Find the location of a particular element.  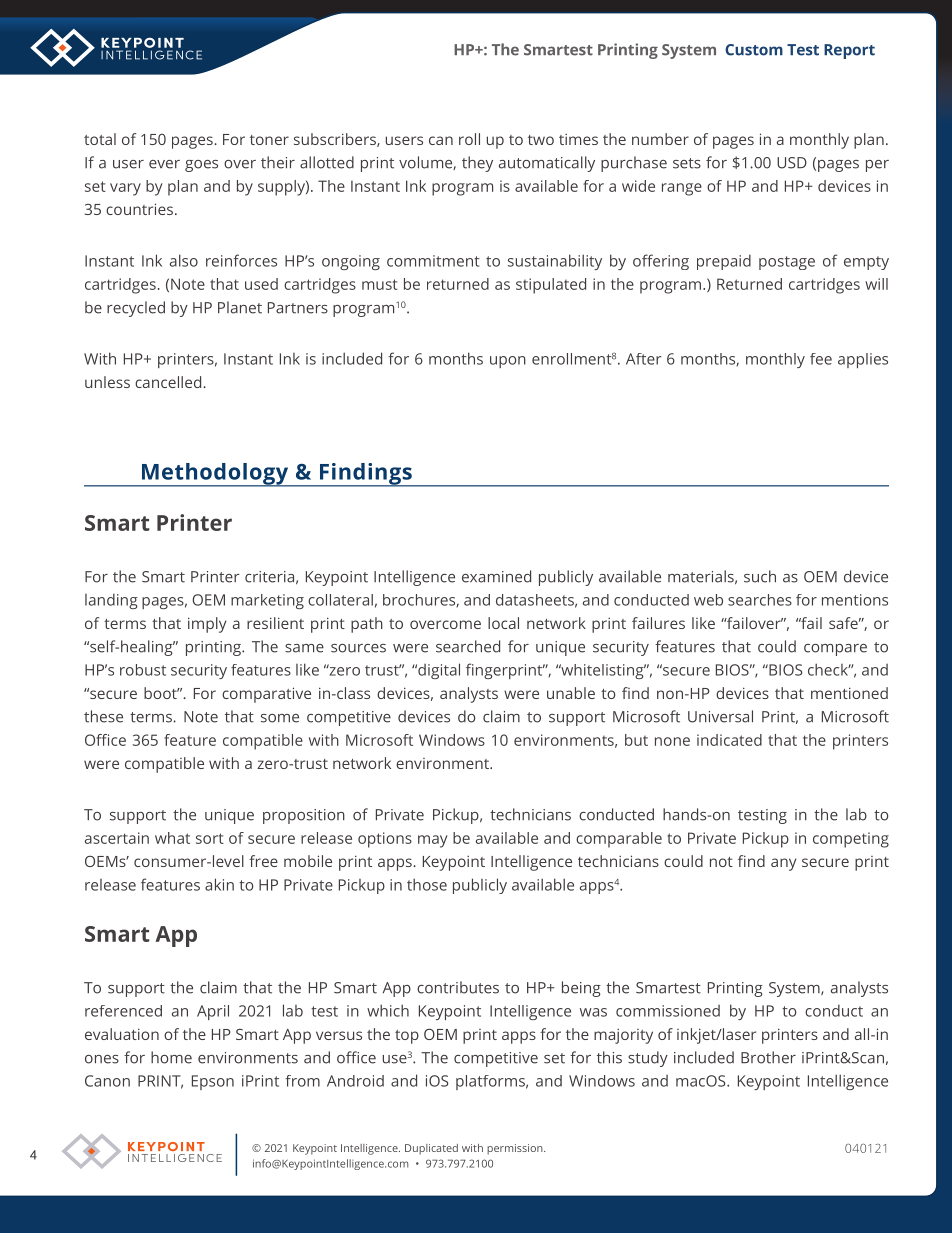

those is located at coordinates (427, 884).
